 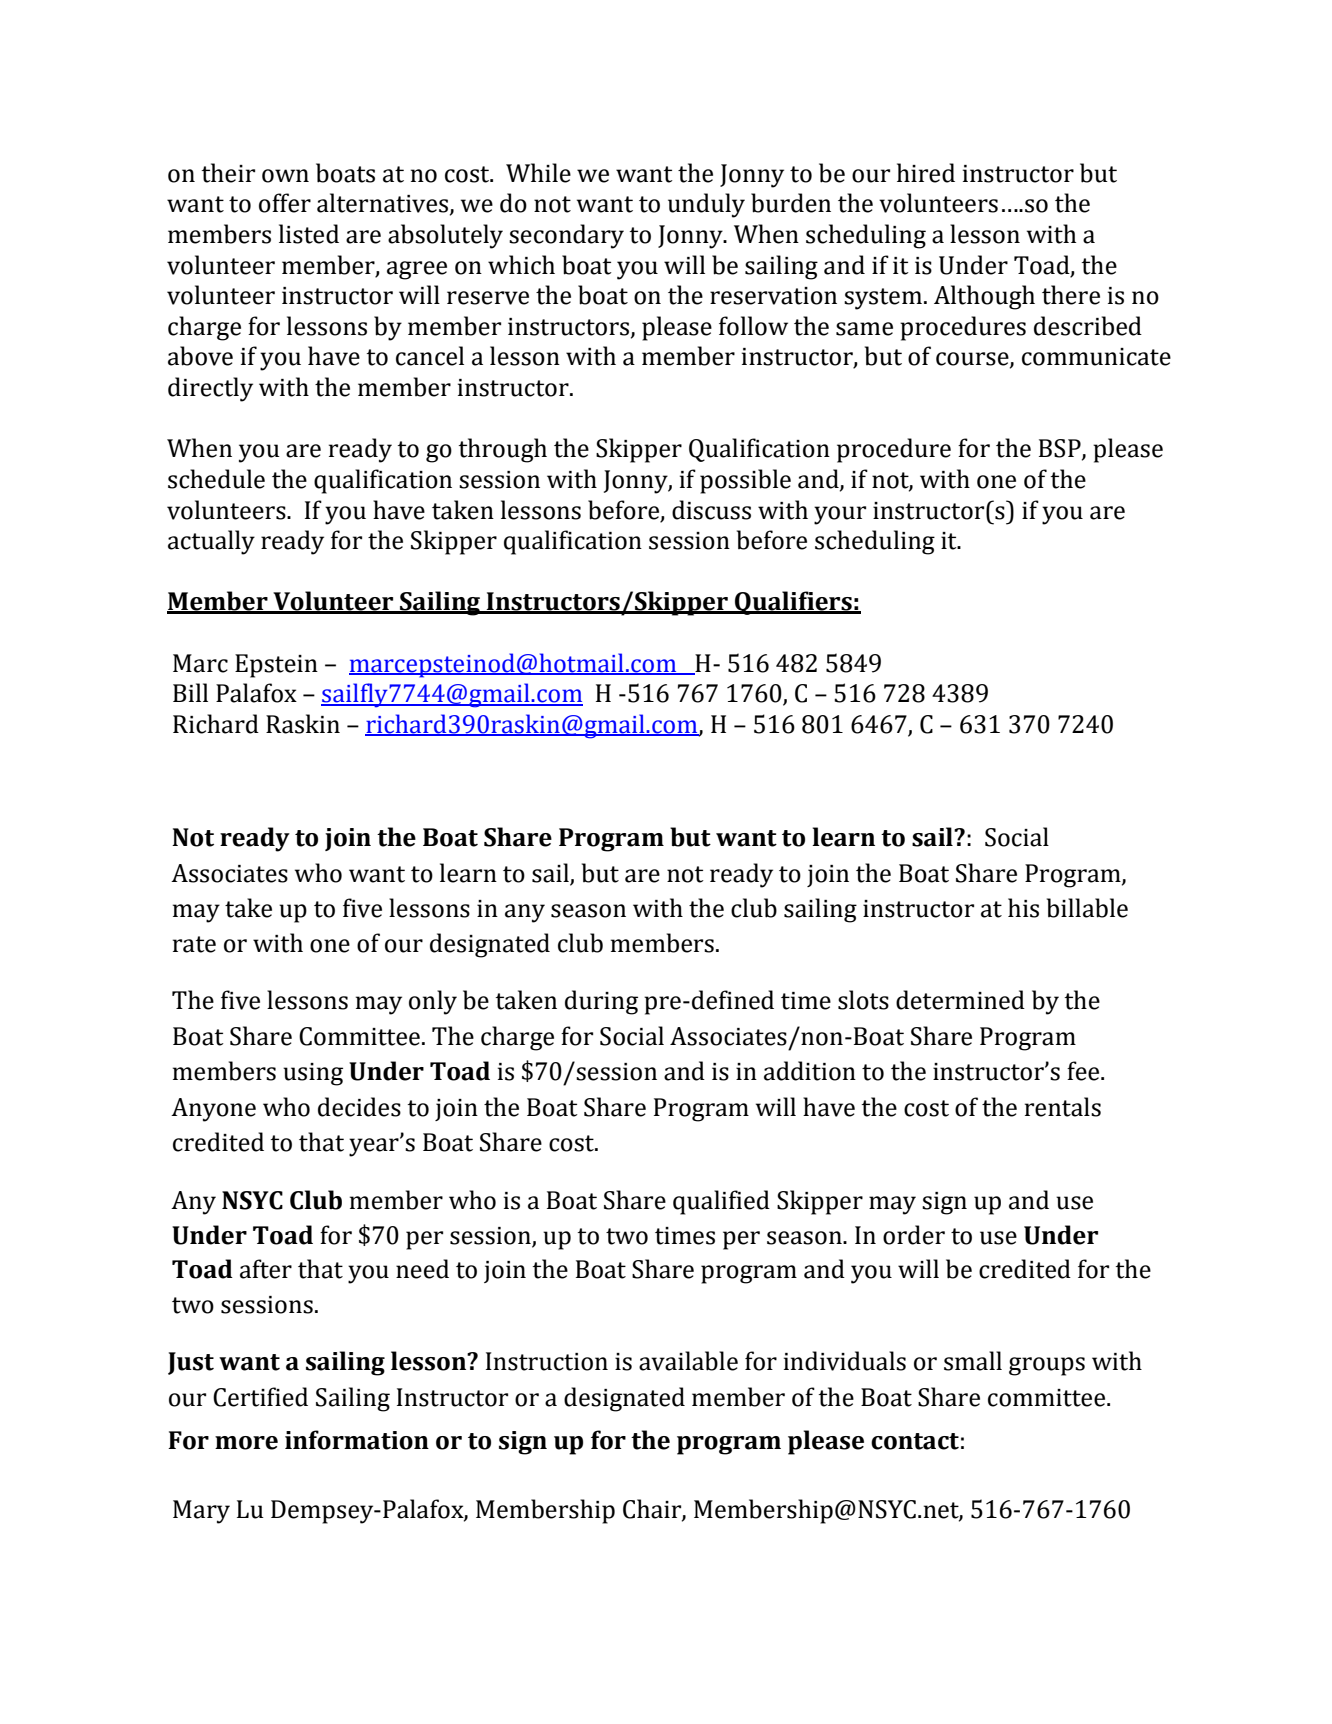 What do you see at coordinates (266, 1269) in the image?
I see `after` at bounding box center [266, 1269].
